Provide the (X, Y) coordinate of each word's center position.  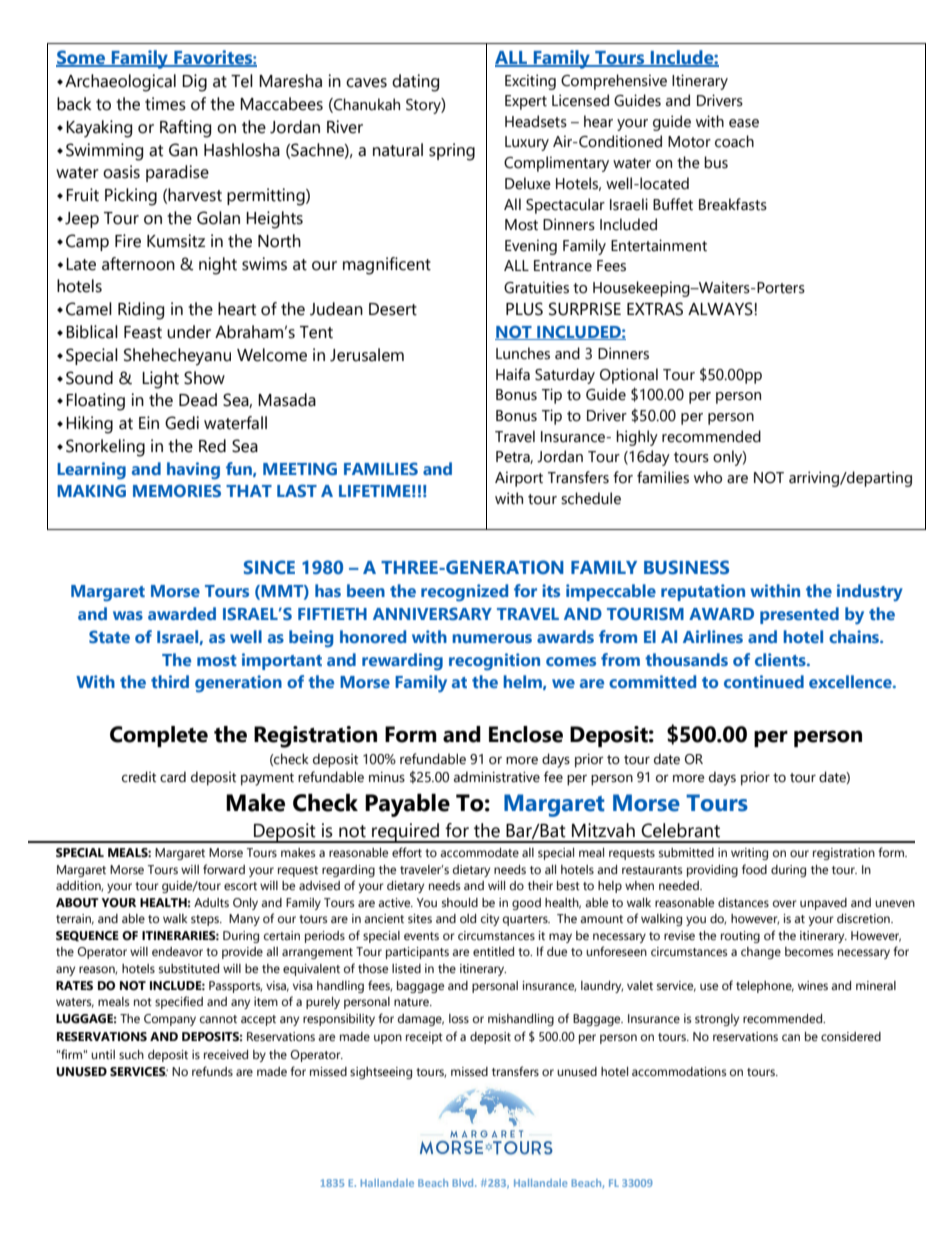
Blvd (464, 1183)
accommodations (679, 1072)
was (128, 615)
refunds (212, 1071)
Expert (526, 102)
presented (799, 615)
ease (744, 123)
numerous (492, 638)
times (165, 104)
